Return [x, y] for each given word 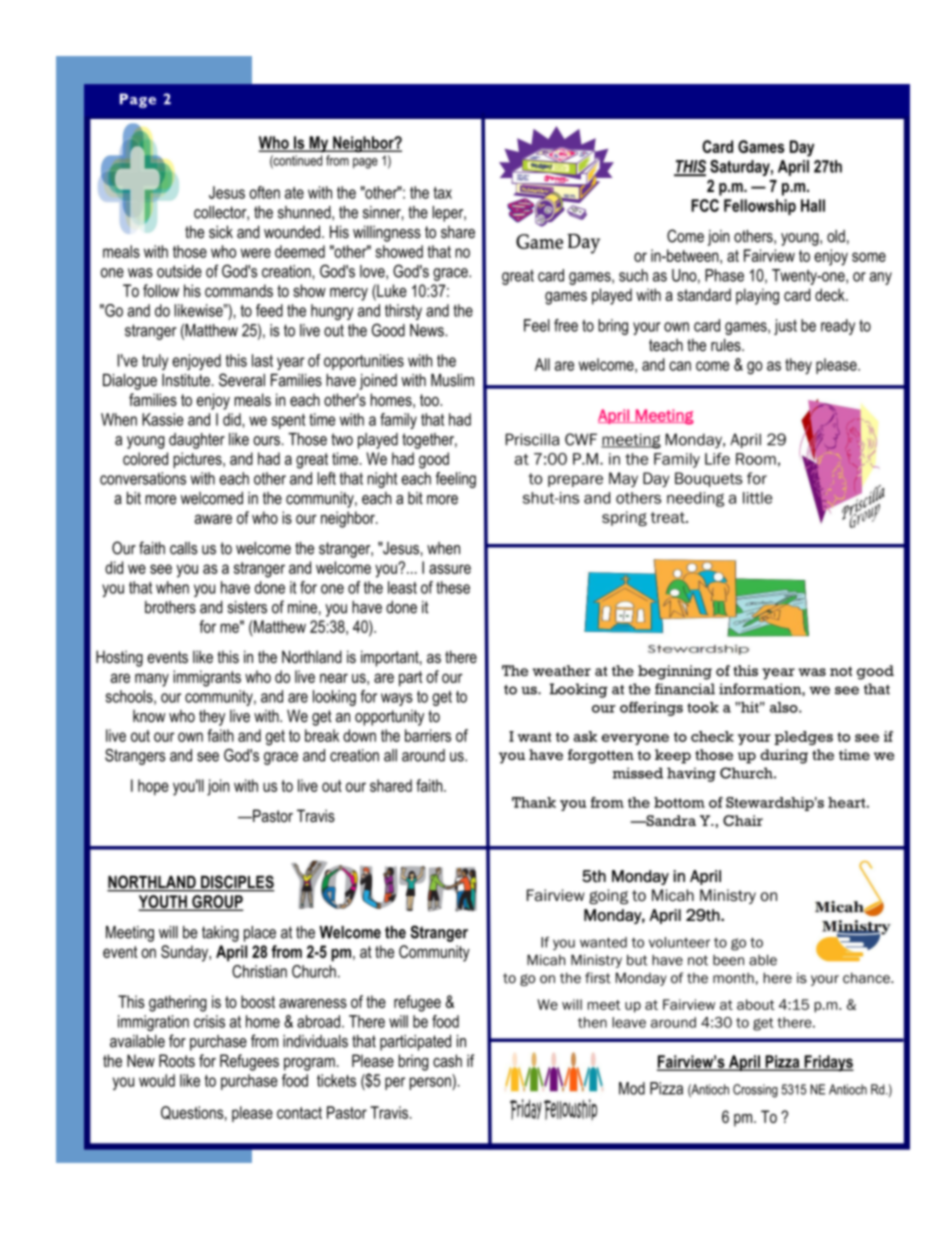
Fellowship [760, 207]
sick [221, 231]
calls [184, 548]
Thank [534, 802]
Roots [177, 1060]
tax [442, 193]
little [757, 498]
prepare [575, 481]
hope [153, 787]
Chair [743, 820]
